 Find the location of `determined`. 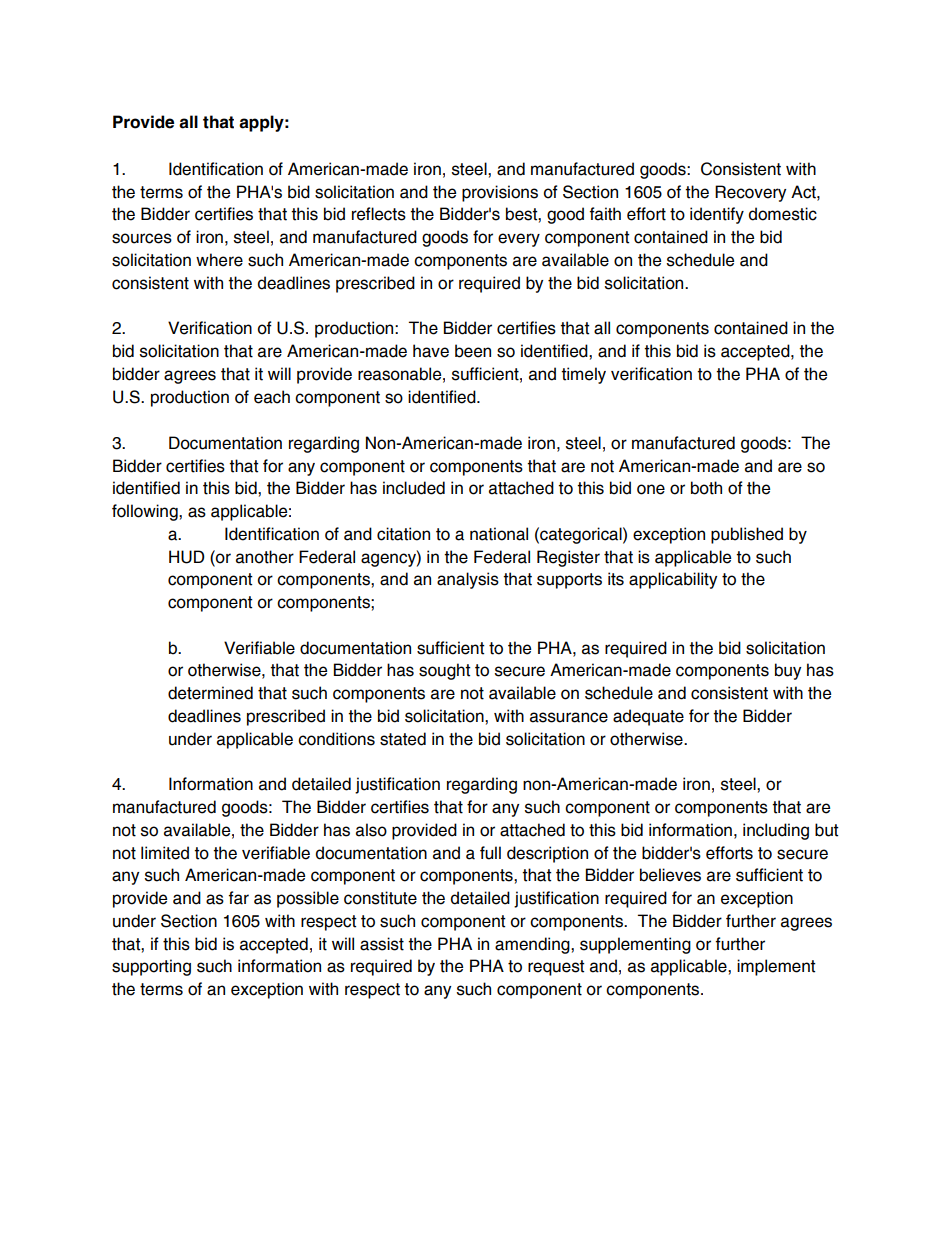

determined is located at coordinates (210, 693).
